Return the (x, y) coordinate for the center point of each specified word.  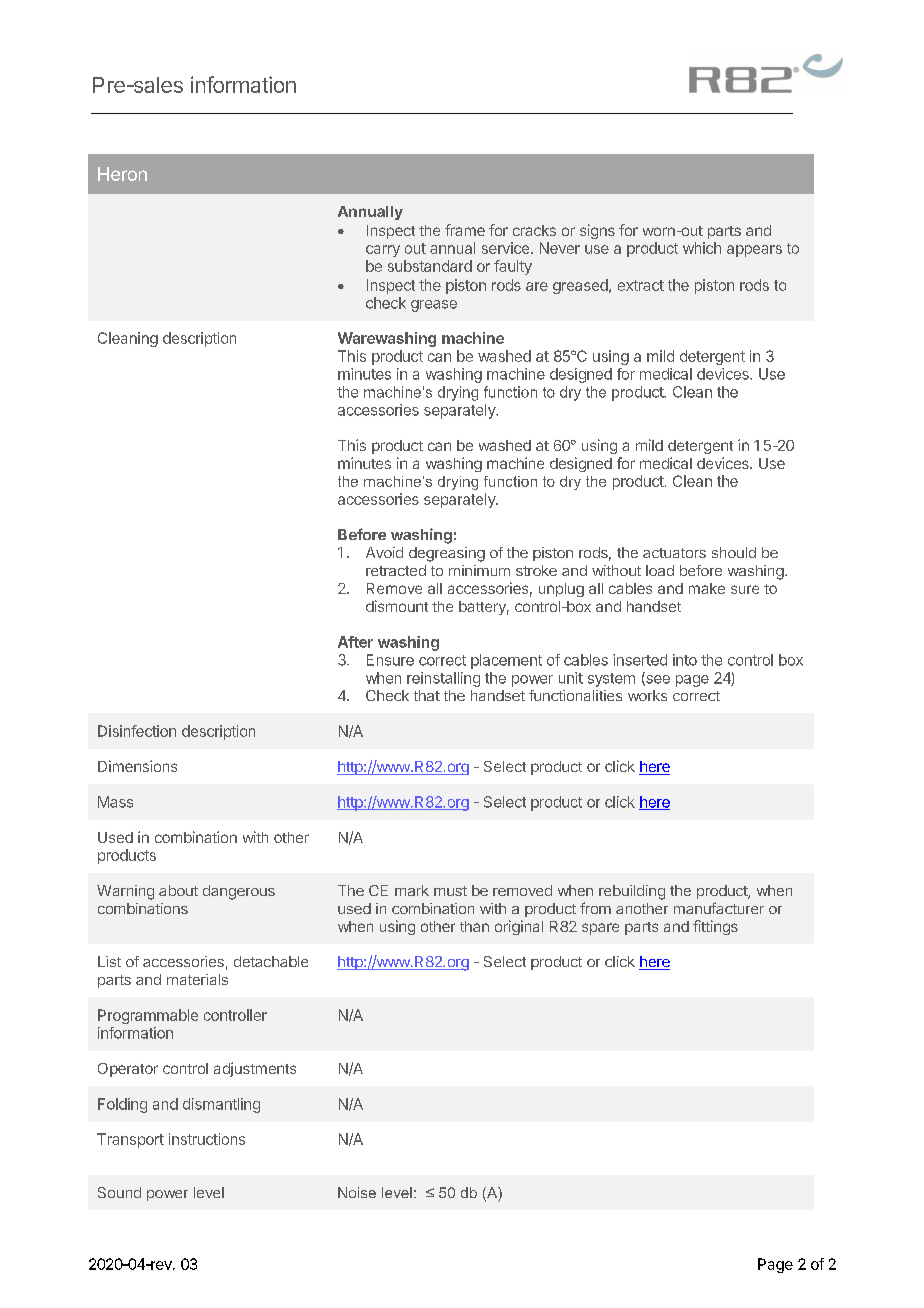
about (178, 890)
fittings (715, 927)
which (702, 248)
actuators (674, 553)
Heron (122, 174)
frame (465, 230)
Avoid (384, 552)
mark (412, 890)
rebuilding (632, 892)
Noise (357, 1192)
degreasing (447, 554)
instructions (207, 1139)
